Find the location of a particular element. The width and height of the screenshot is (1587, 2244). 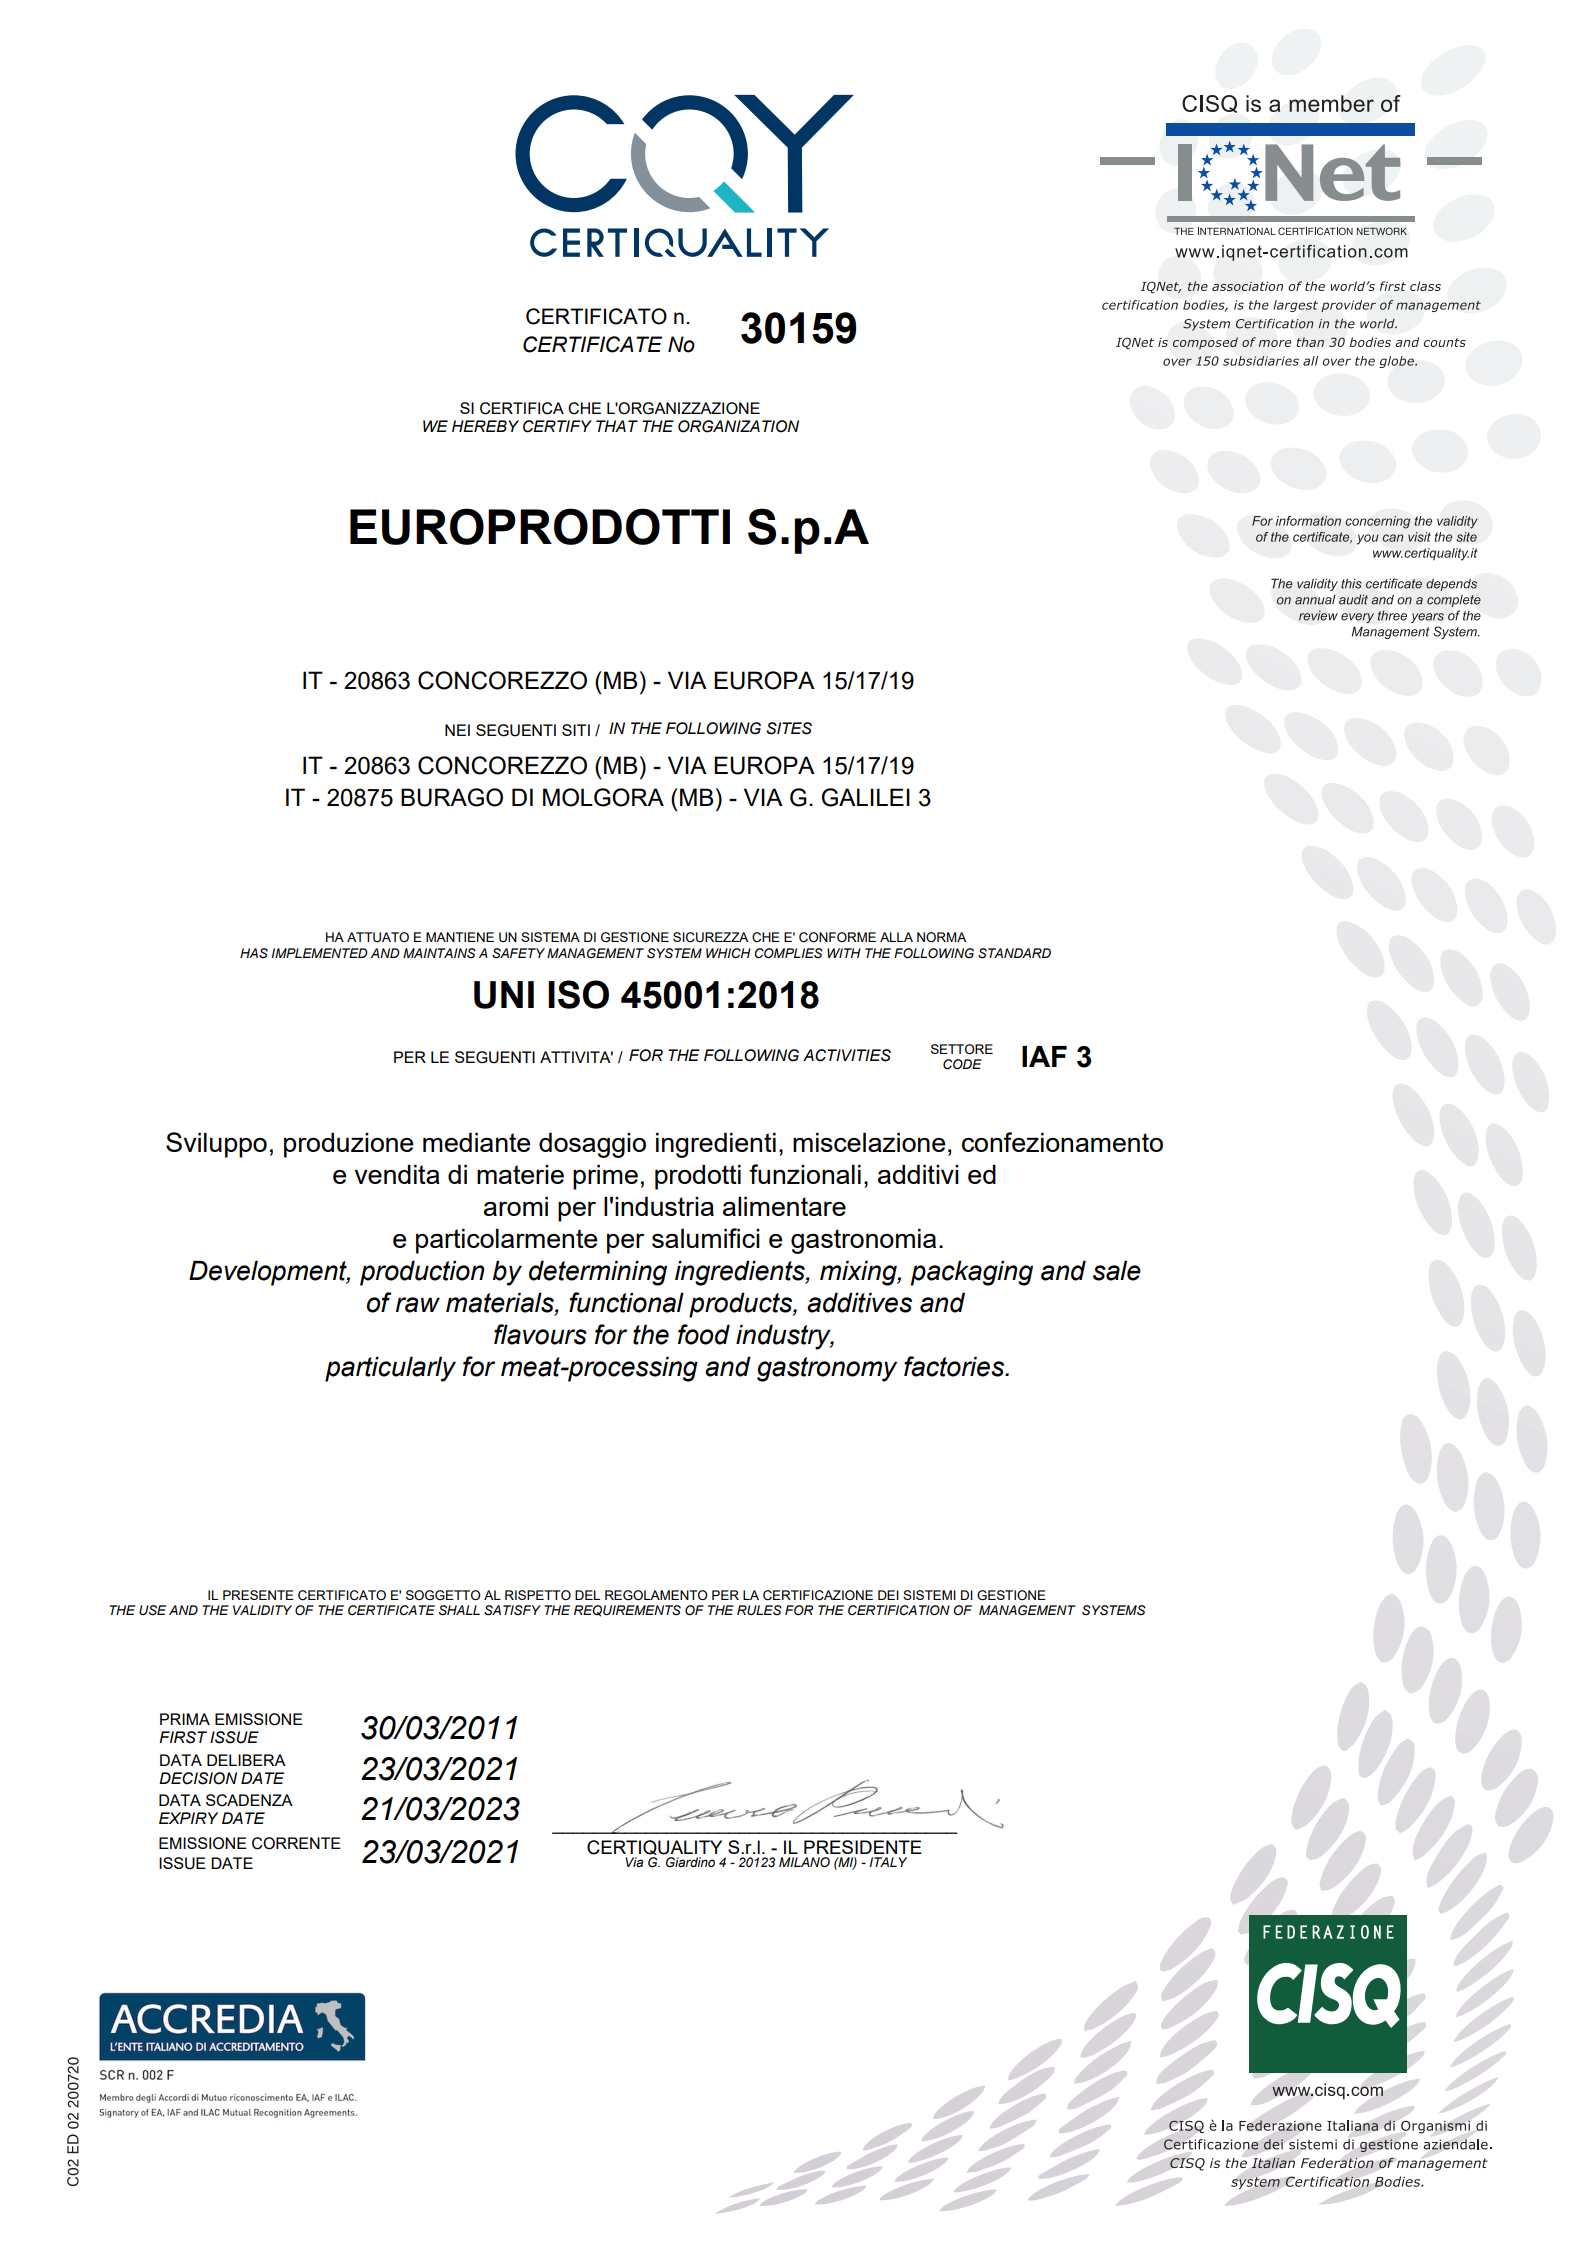

THAT is located at coordinates (617, 426).
